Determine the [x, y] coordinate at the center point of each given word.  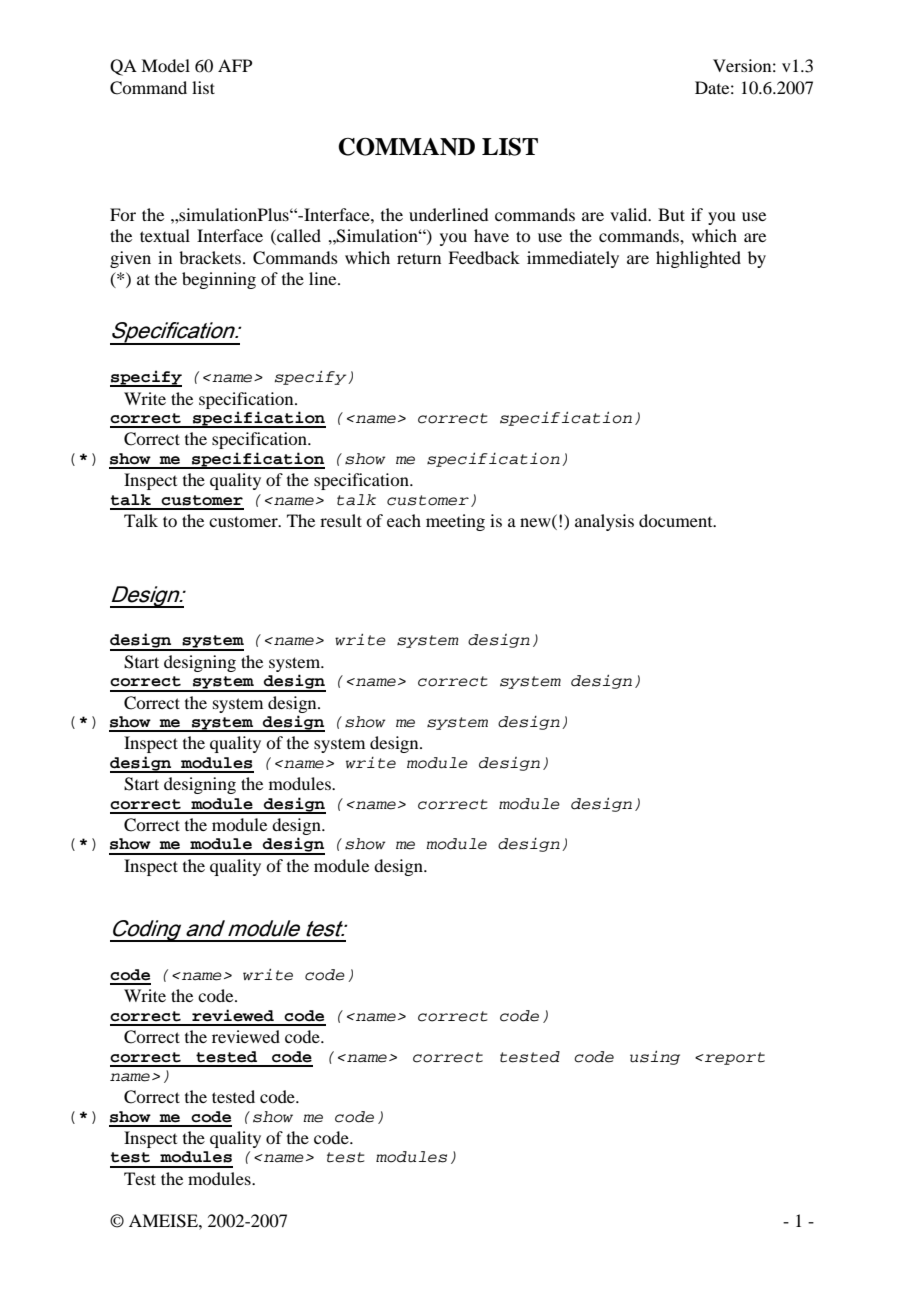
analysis [604, 522]
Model [165, 65]
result [341, 520]
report [734, 1058]
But [671, 214]
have [491, 235]
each [404, 520]
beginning [219, 280]
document [677, 520]
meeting [455, 522]
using [655, 1058]
